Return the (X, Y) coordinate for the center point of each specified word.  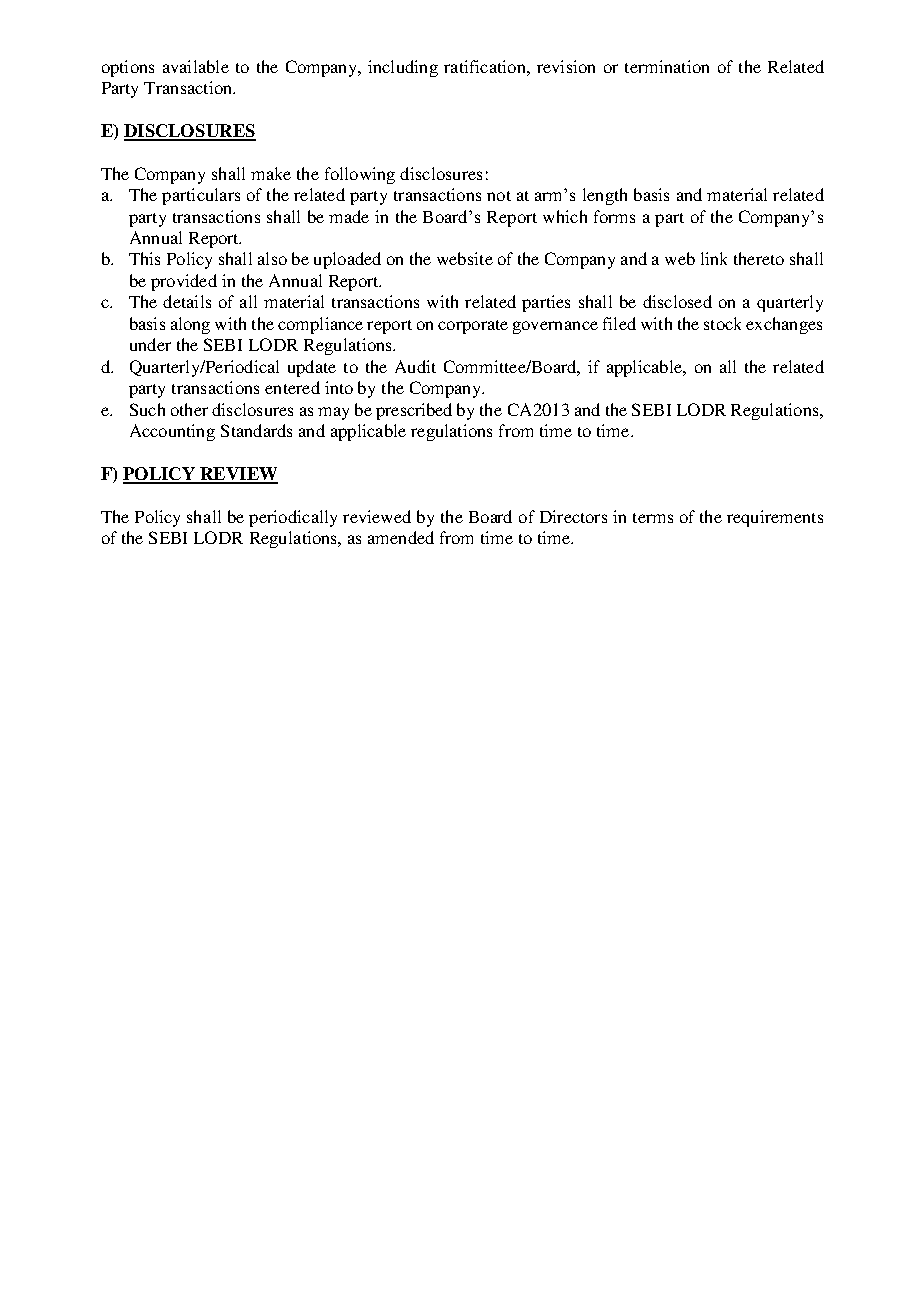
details (187, 301)
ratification (486, 66)
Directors (573, 516)
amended (401, 537)
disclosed (677, 301)
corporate (473, 327)
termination (667, 66)
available (196, 66)
